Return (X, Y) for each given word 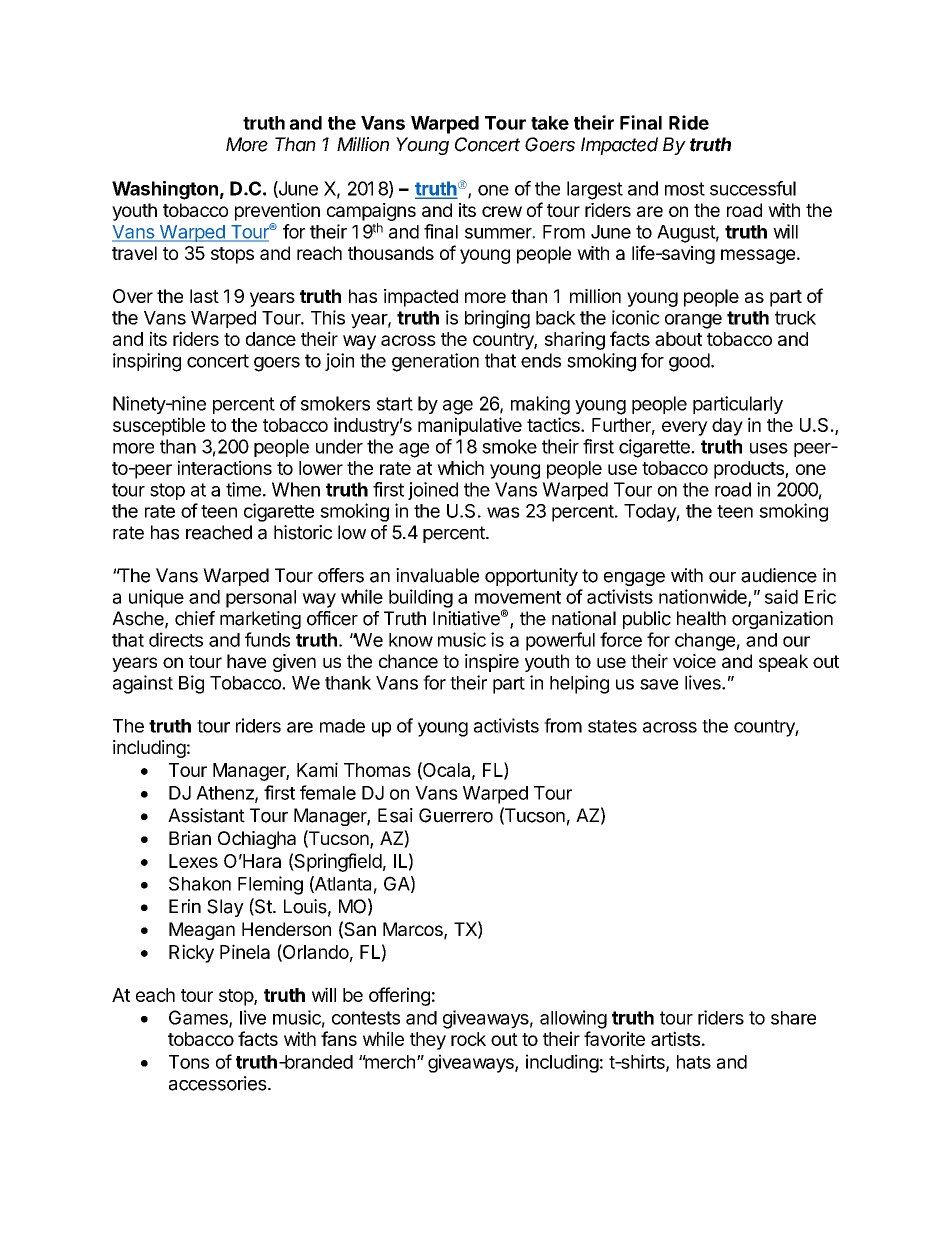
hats (694, 1062)
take (550, 123)
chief (195, 618)
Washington (165, 190)
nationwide (704, 597)
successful (753, 188)
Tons (189, 1062)
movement (518, 597)
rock (468, 1039)
